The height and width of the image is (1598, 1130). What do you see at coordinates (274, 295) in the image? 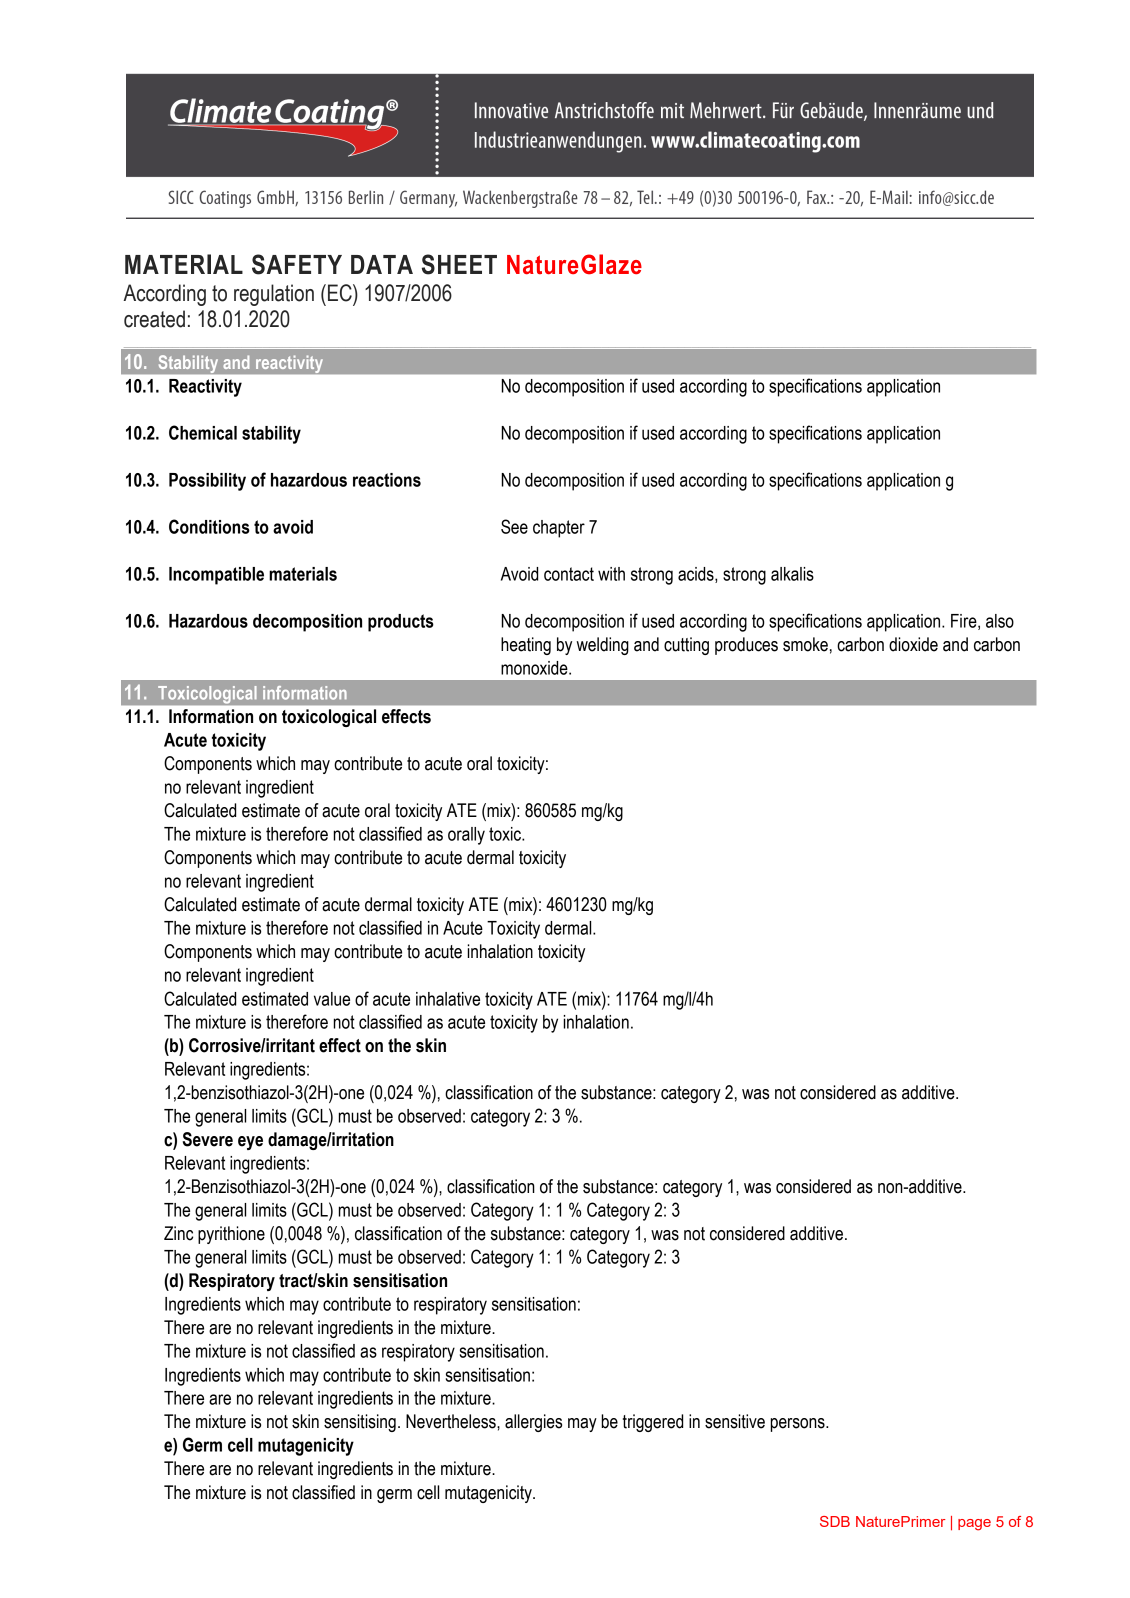
I see `regulation` at bounding box center [274, 295].
